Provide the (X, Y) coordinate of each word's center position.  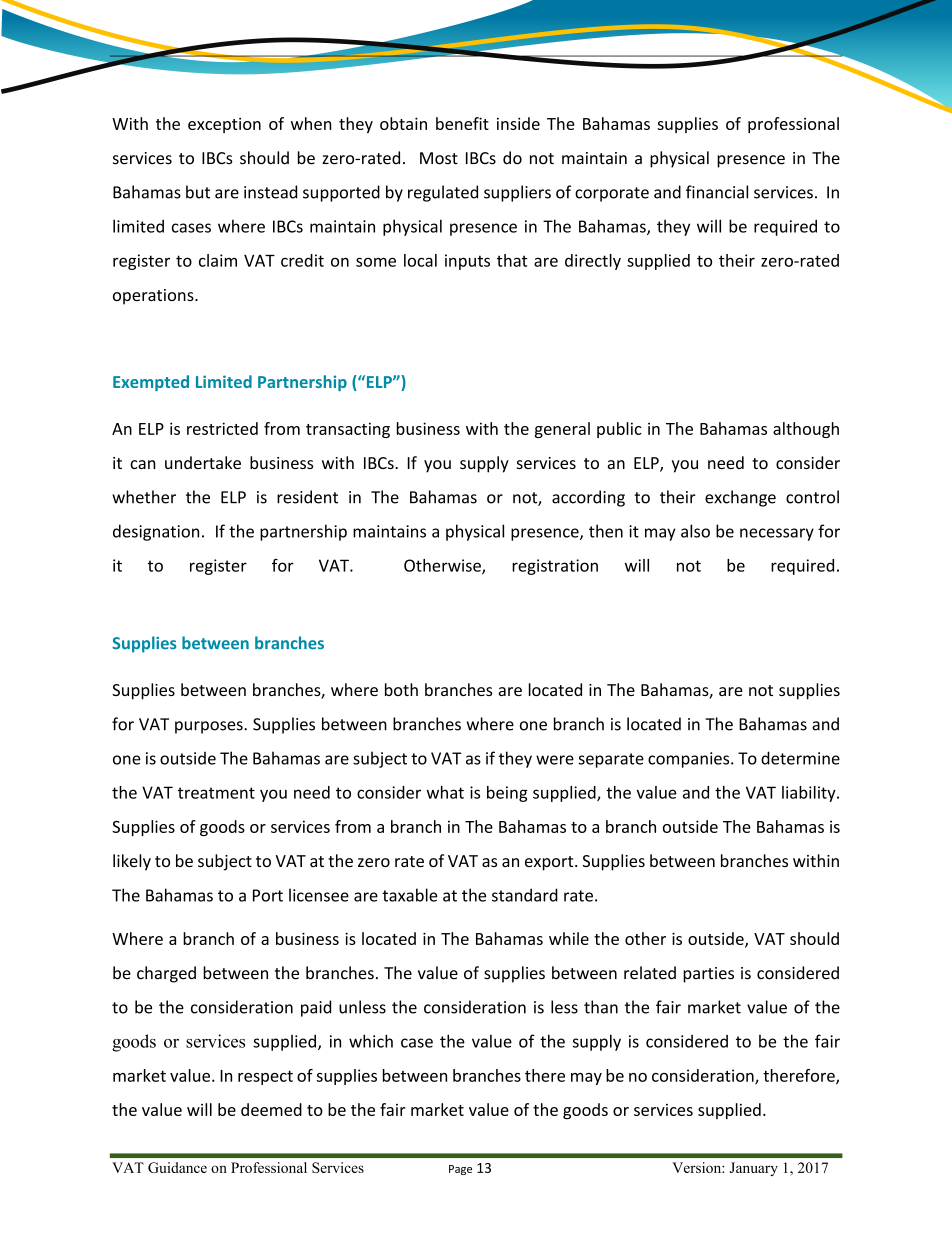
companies (690, 760)
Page (460, 1170)
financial (717, 192)
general (562, 430)
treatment (216, 793)
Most (439, 158)
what (445, 792)
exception (224, 125)
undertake (203, 462)
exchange (740, 498)
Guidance (177, 1167)
